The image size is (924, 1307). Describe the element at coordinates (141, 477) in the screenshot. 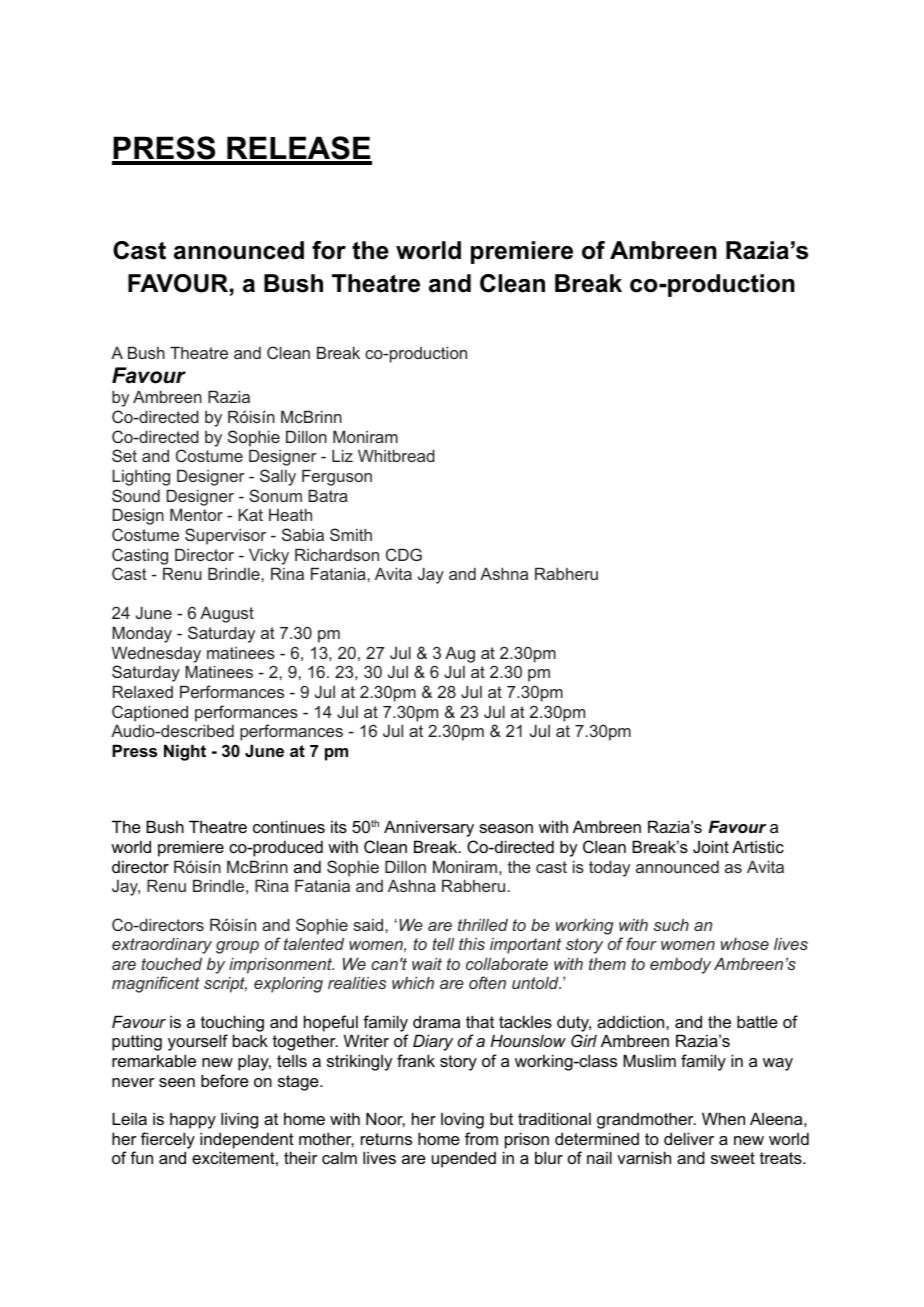

I see `Lighting` at that location.
